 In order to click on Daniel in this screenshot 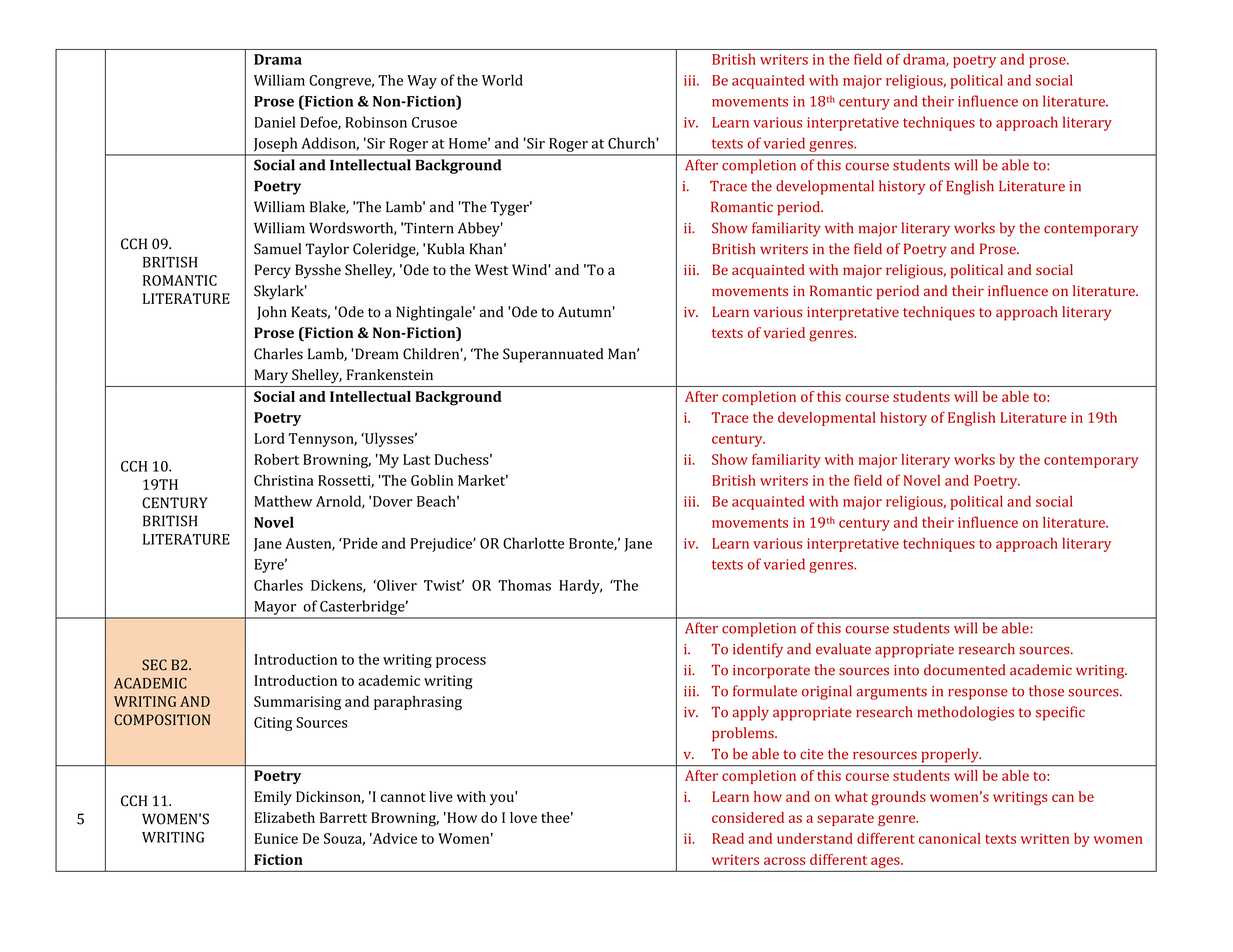, I will do `click(274, 122)`.
